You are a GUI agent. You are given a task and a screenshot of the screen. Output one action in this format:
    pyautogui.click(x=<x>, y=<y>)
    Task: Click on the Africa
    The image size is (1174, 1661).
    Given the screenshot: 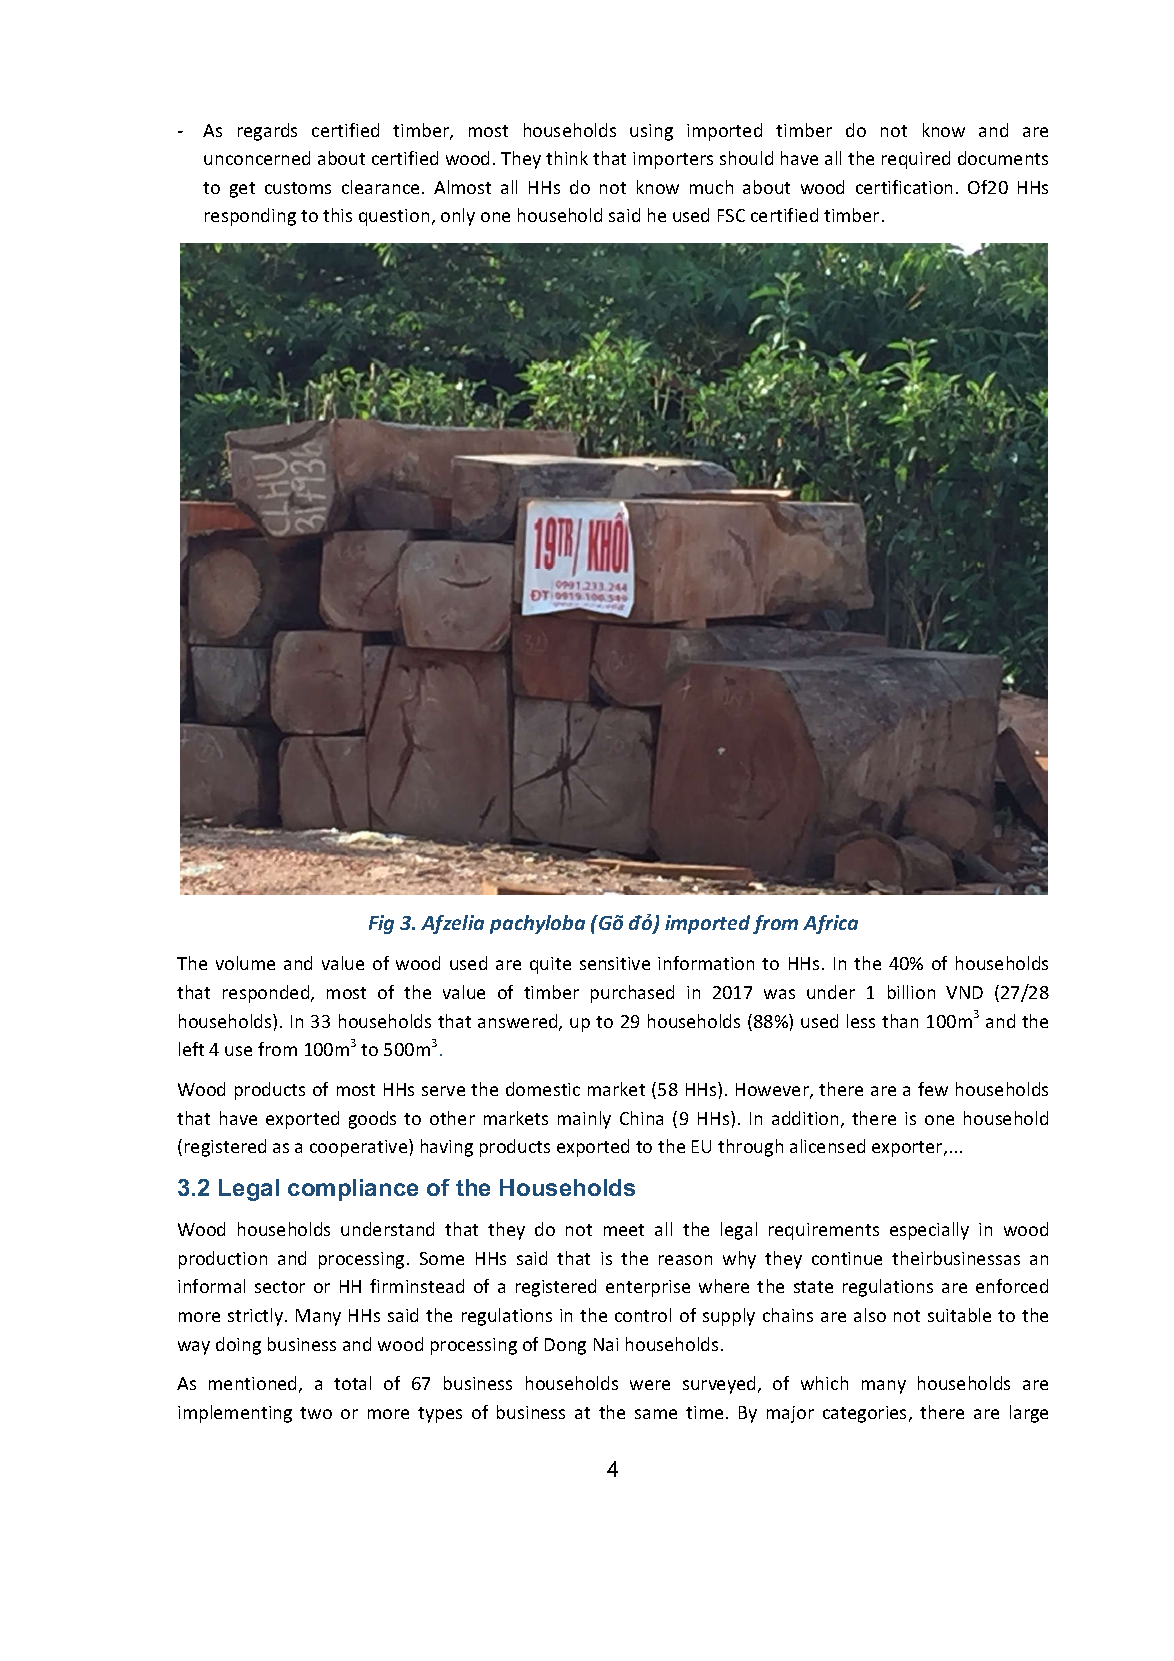 What is the action you would take?
    pyautogui.click(x=830, y=924)
